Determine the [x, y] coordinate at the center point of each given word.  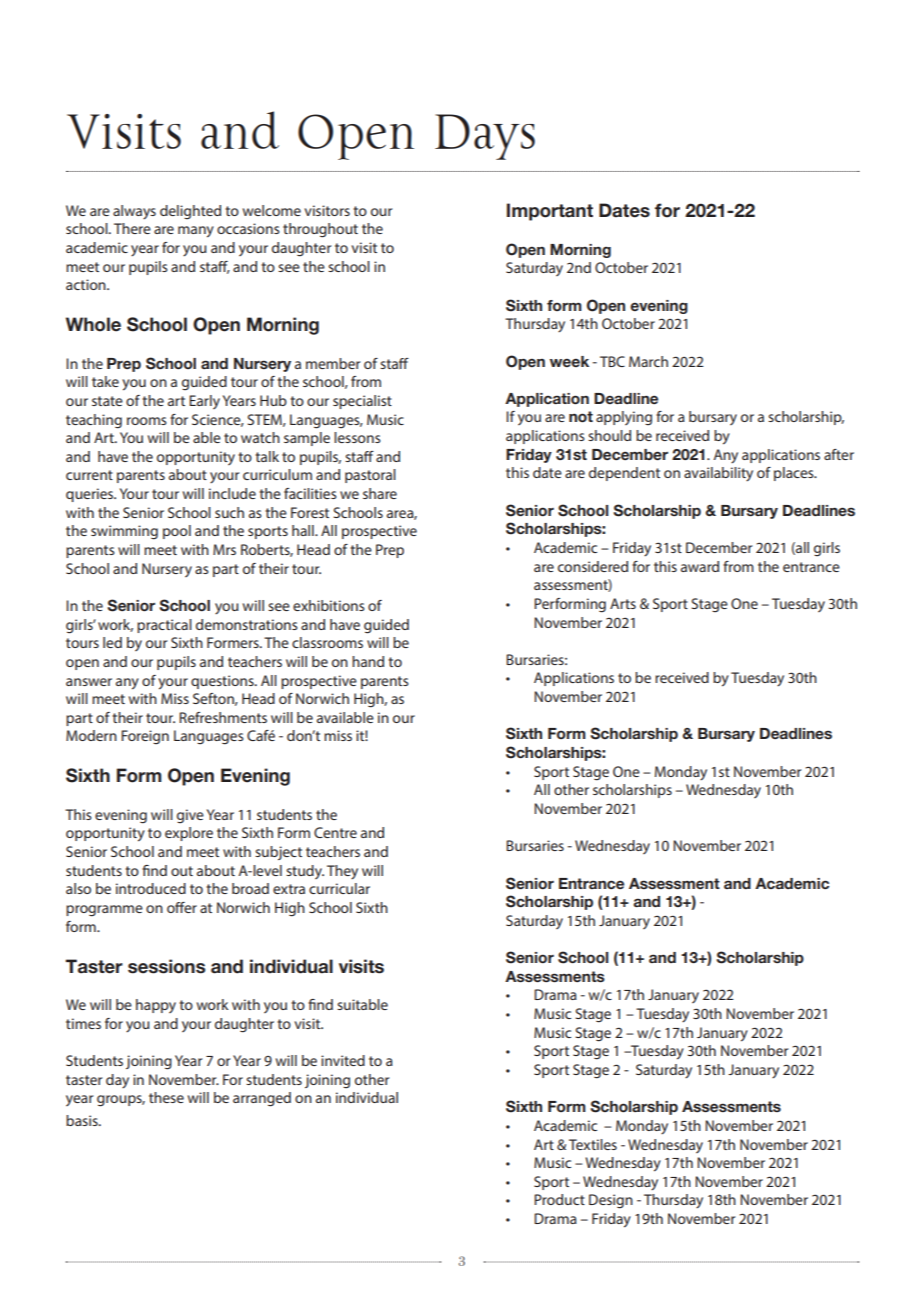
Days [485, 137]
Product [559, 1199]
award [700, 566]
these [166, 1097]
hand [368, 661]
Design [611, 1201]
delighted [190, 212]
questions [223, 682]
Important [550, 212]
